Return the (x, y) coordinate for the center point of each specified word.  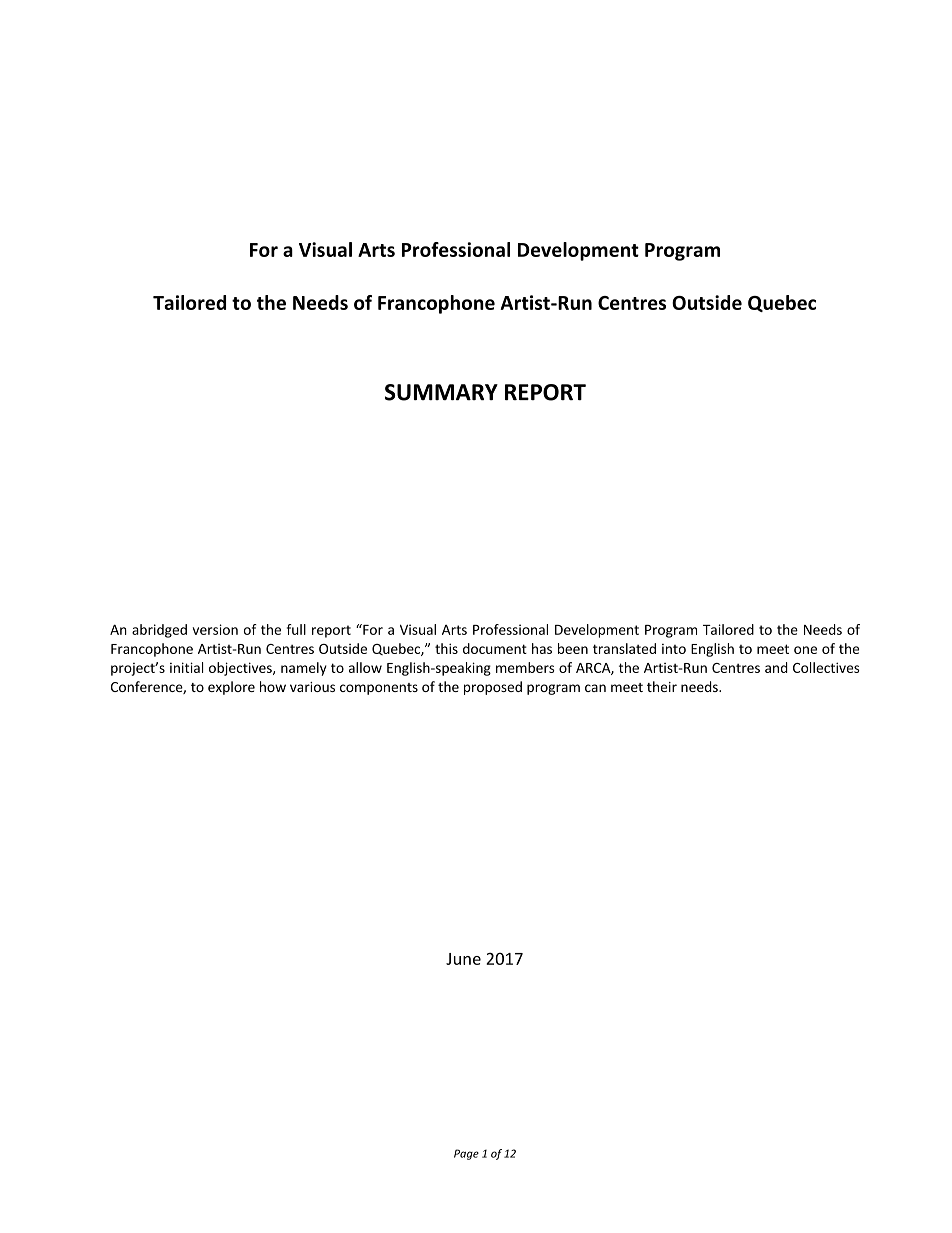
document (495, 648)
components (379, 689)
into (674, 649)
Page (466, 1154)
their (662, 686)
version (215, 629)
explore (231, 688)
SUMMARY (441, 392)
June (463, 959)
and (776, 667)
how (273, 686)
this (446, 648)
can (595, 688)
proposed (493, 688)
